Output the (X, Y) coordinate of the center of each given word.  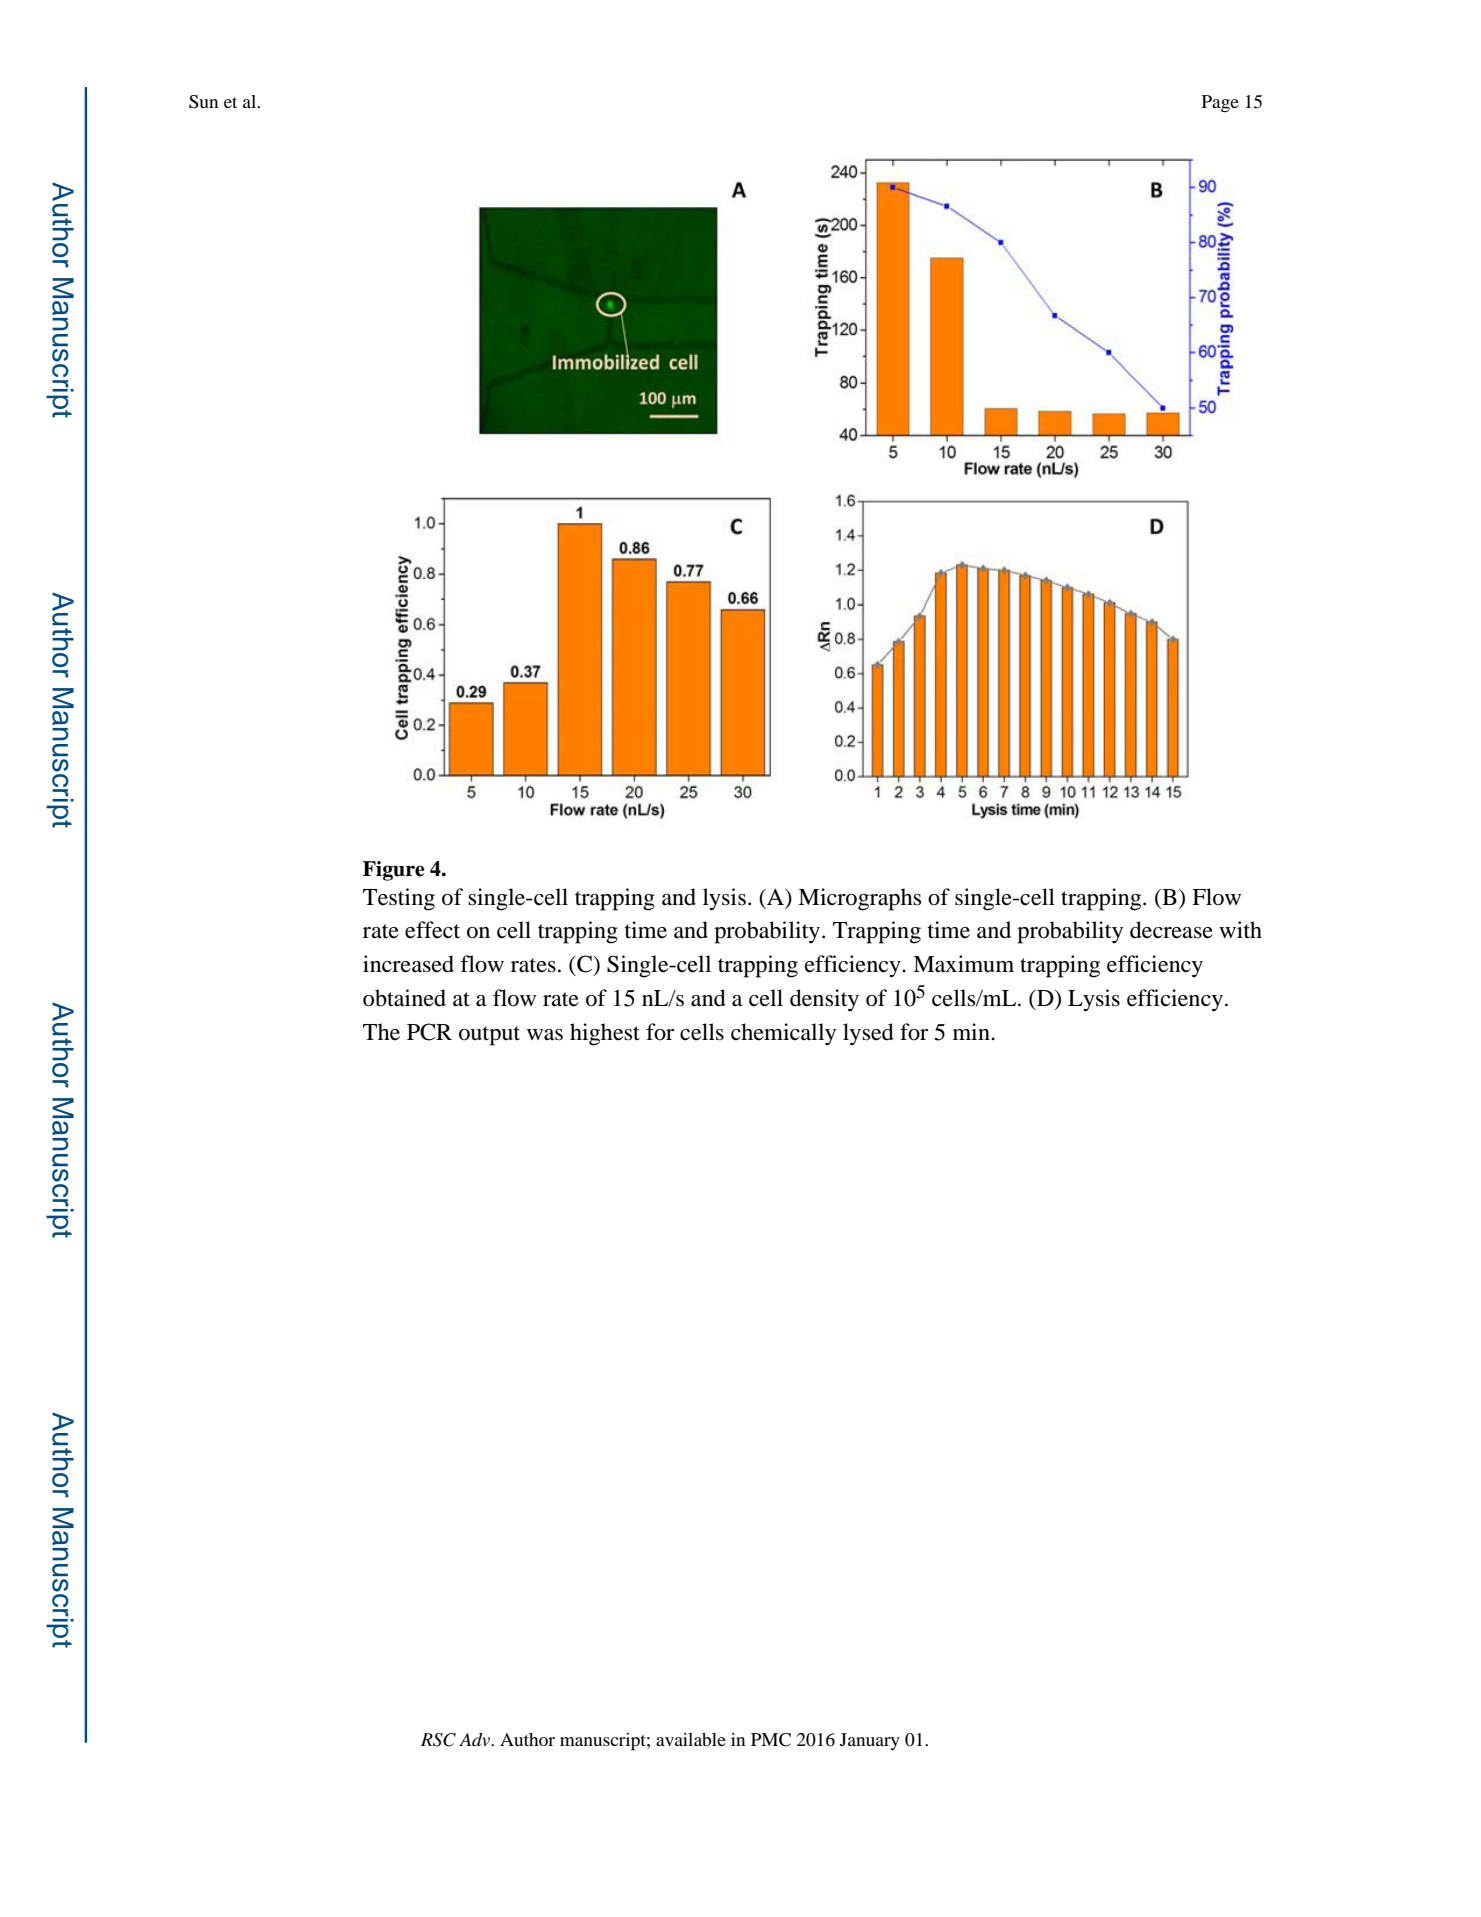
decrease (1171, 930)
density (824, 1000)
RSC (438, 1740)
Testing (399, 899)
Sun (203, 102)
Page (1220, 104)
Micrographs (859, 899)
